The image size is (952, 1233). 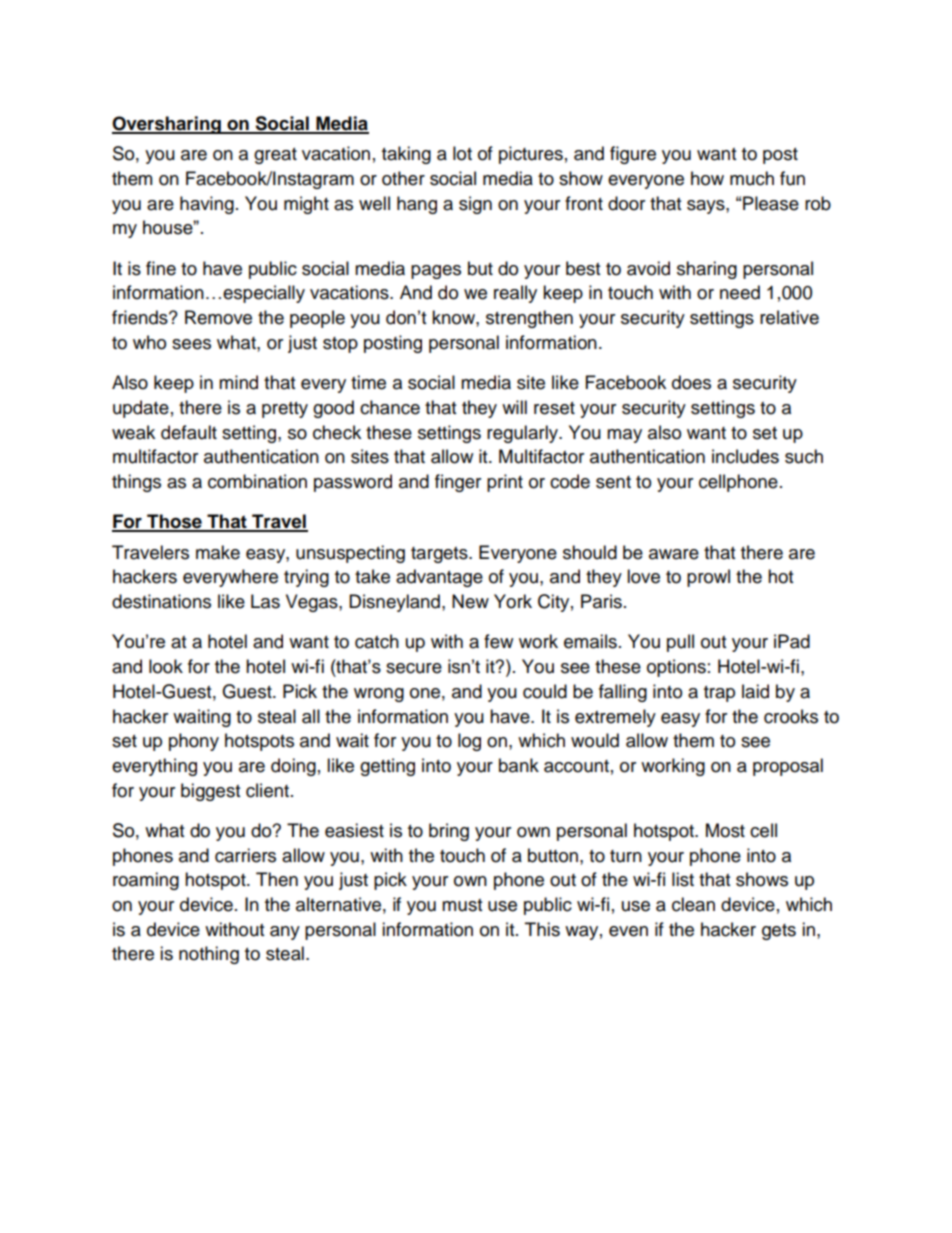 I want to click on nothing, so click(x=209, y=955).
